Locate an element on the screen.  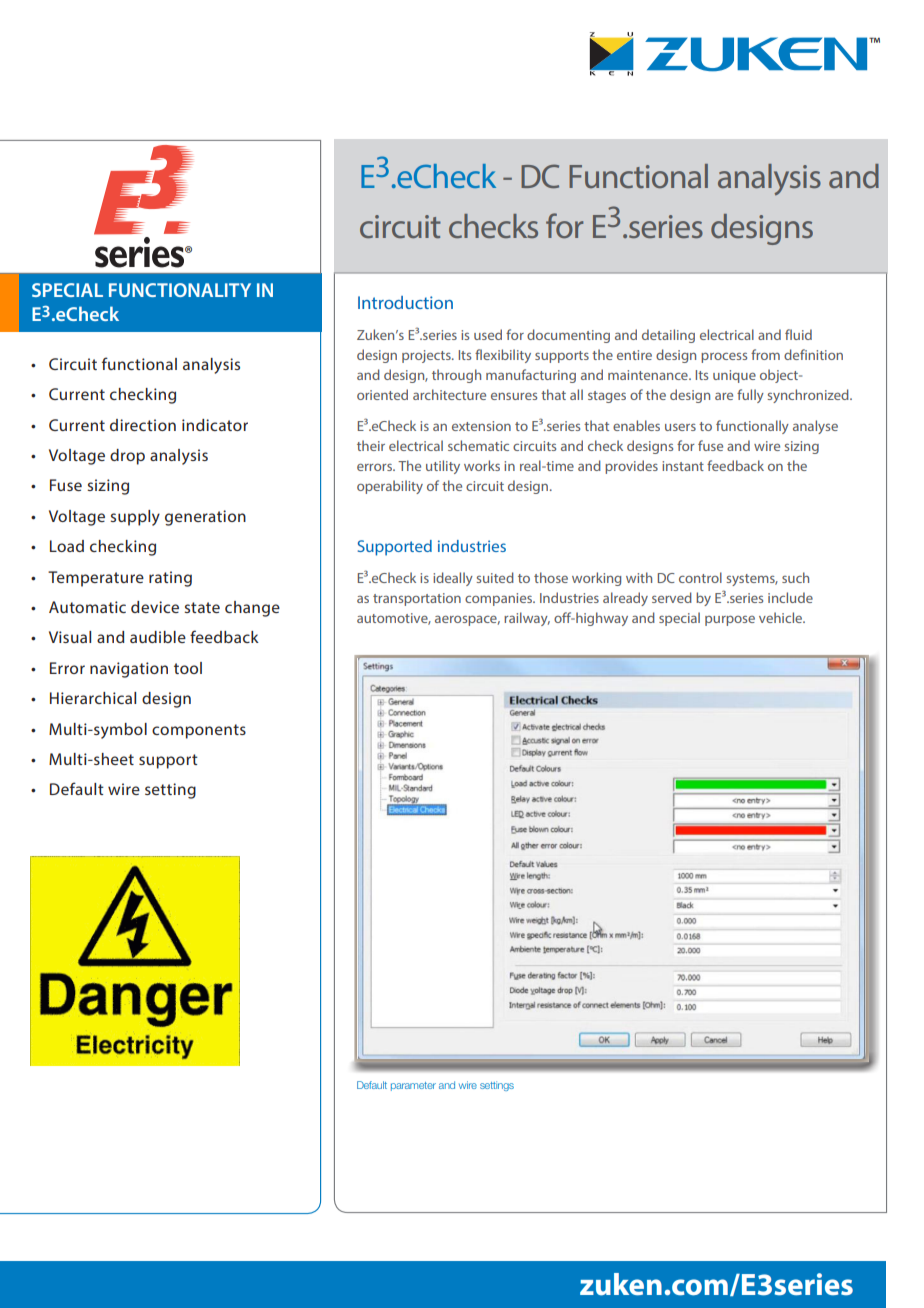
control is located at coordinates (700, 577).
